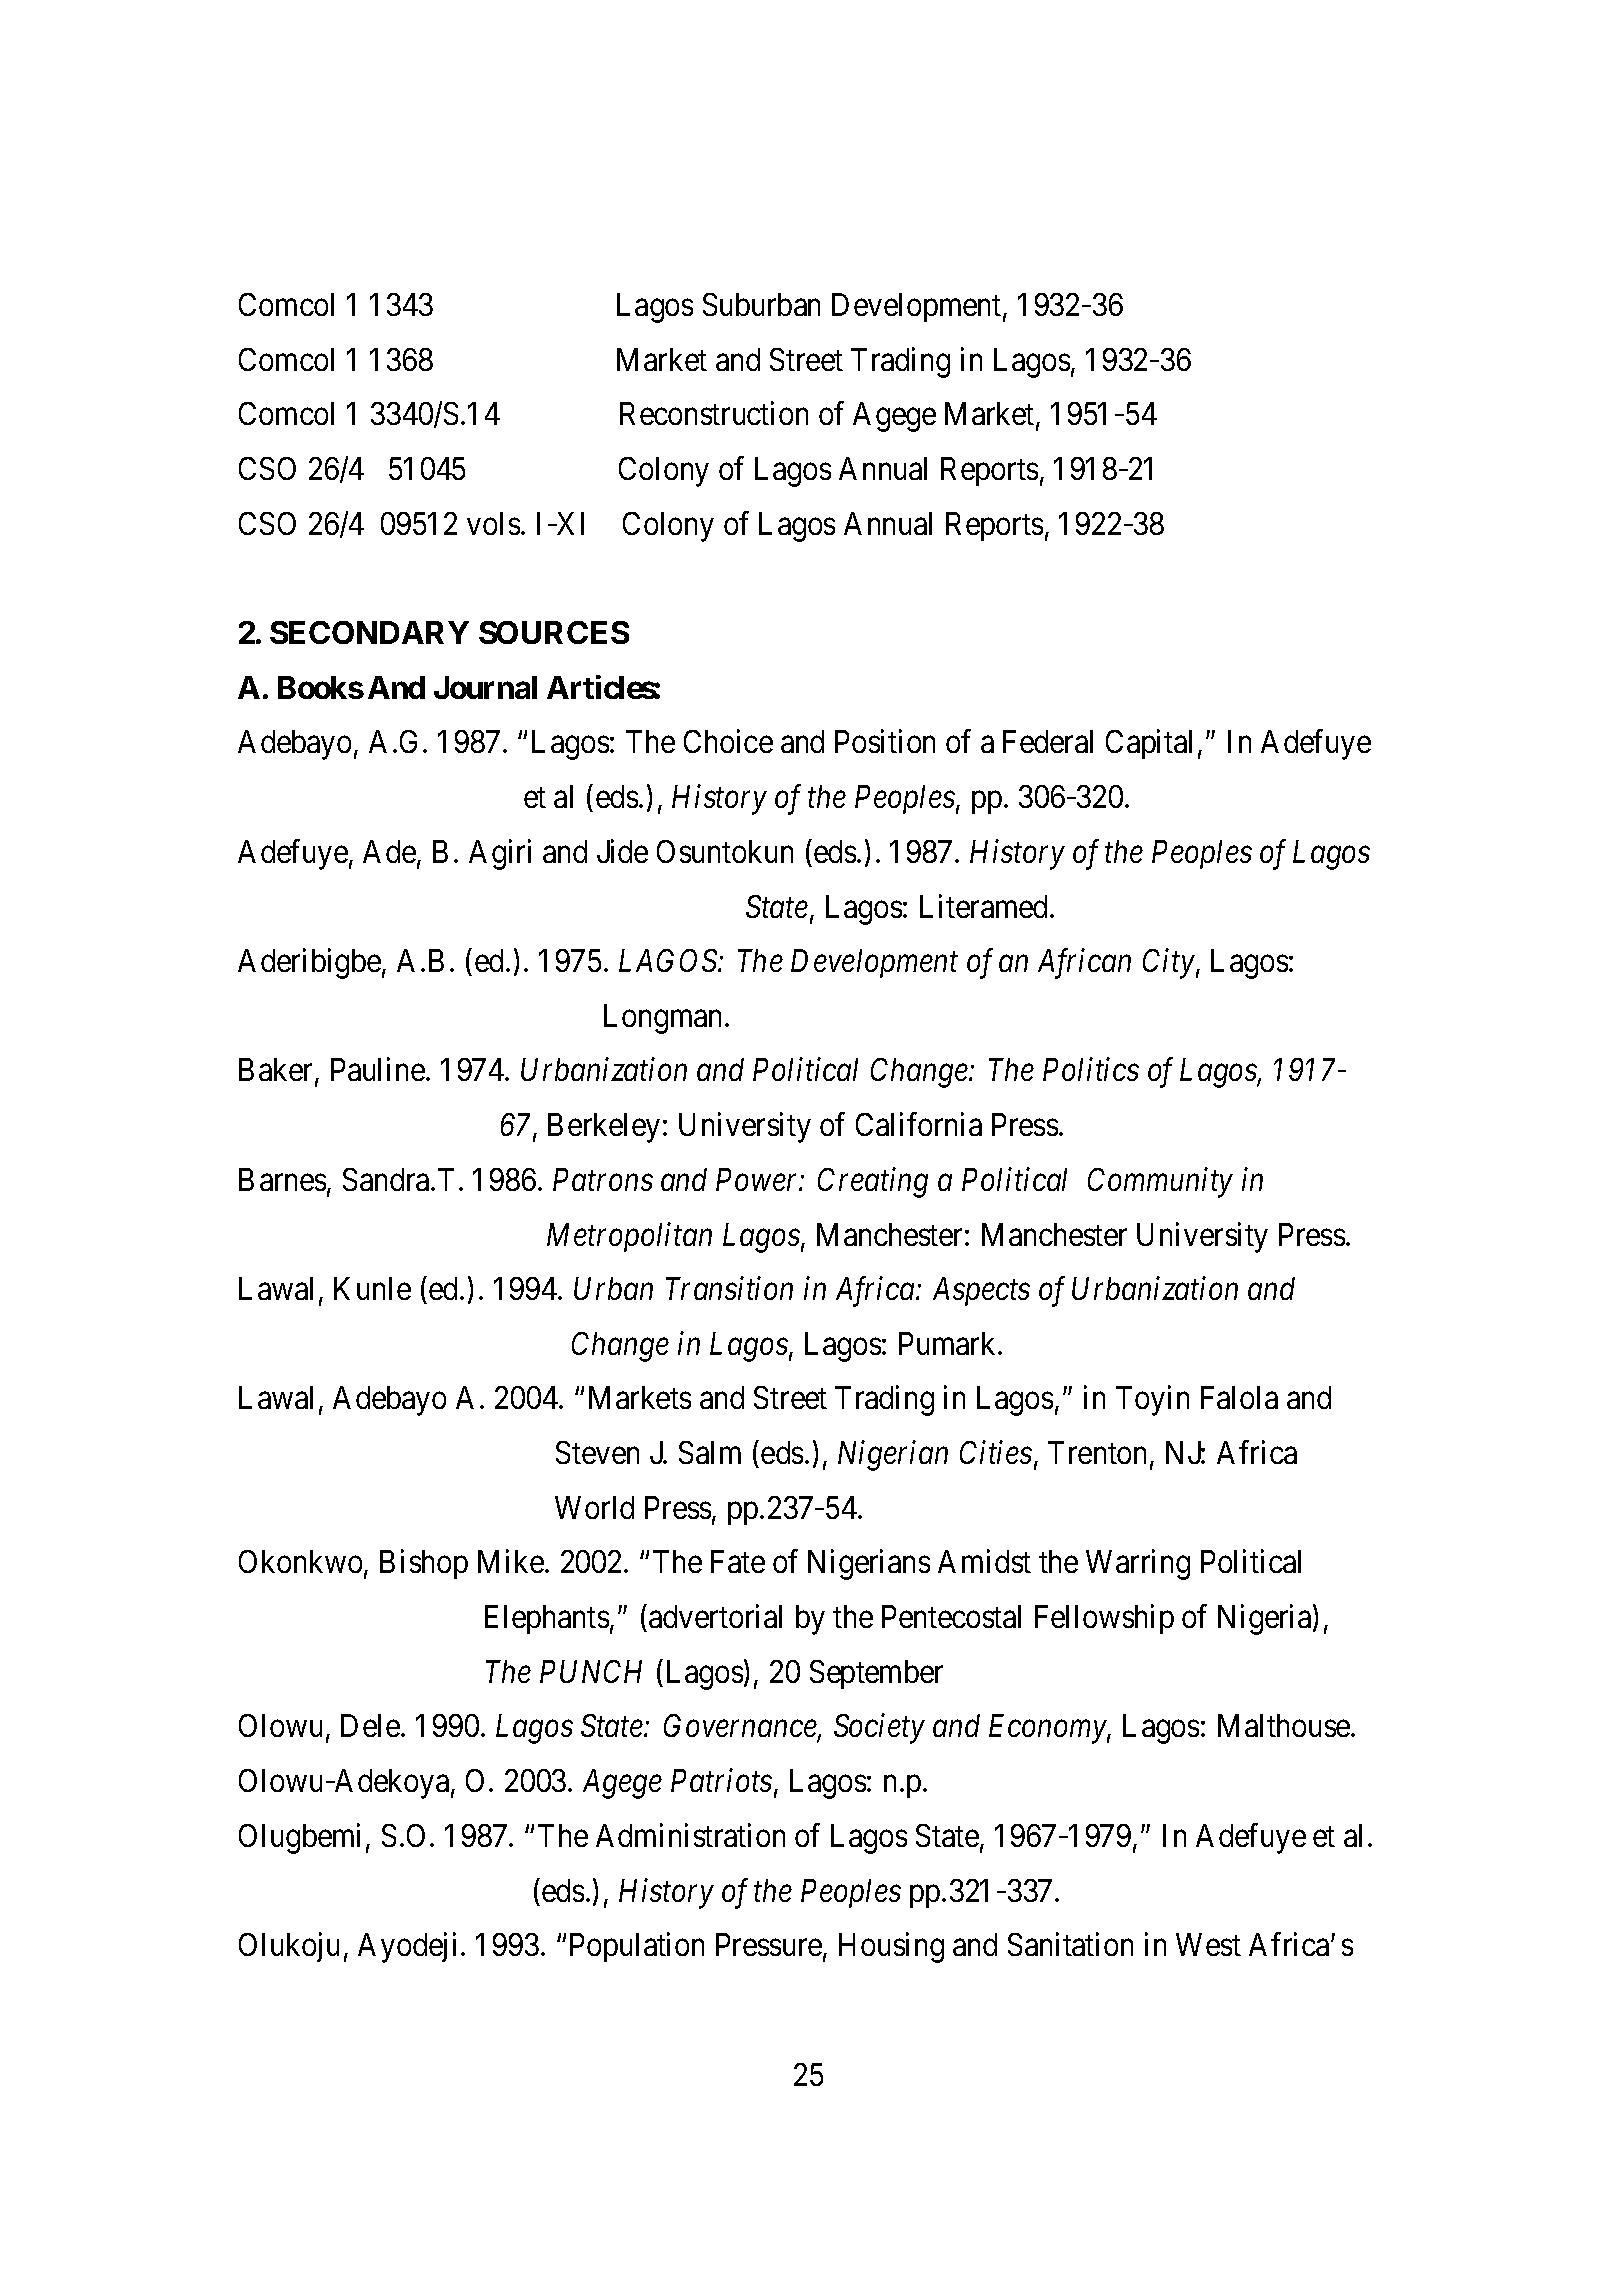 The width and height of the document is (1617, 2287). What do you see at coordinates (690, 1835) in the document?
I see `Administration` at bounding box center [690, 1835].
